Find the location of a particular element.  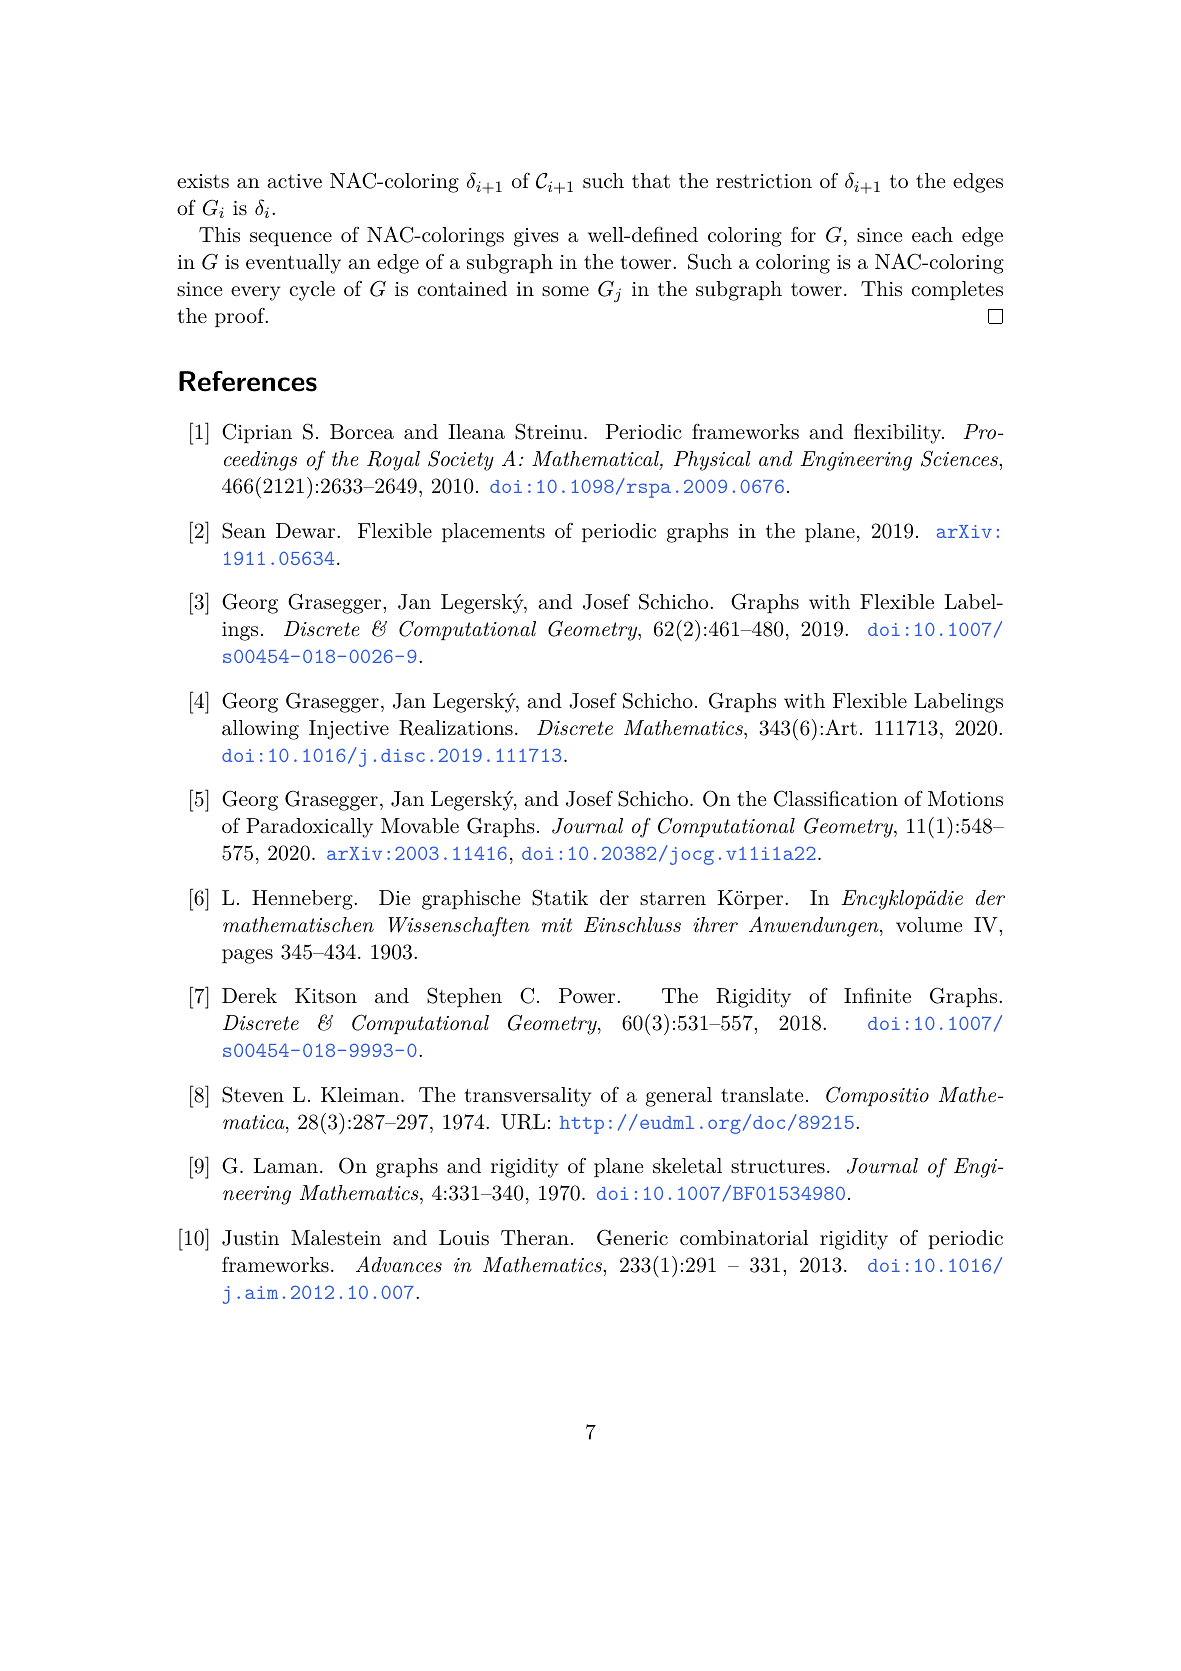

mit is located at coordinates (557, 925).
